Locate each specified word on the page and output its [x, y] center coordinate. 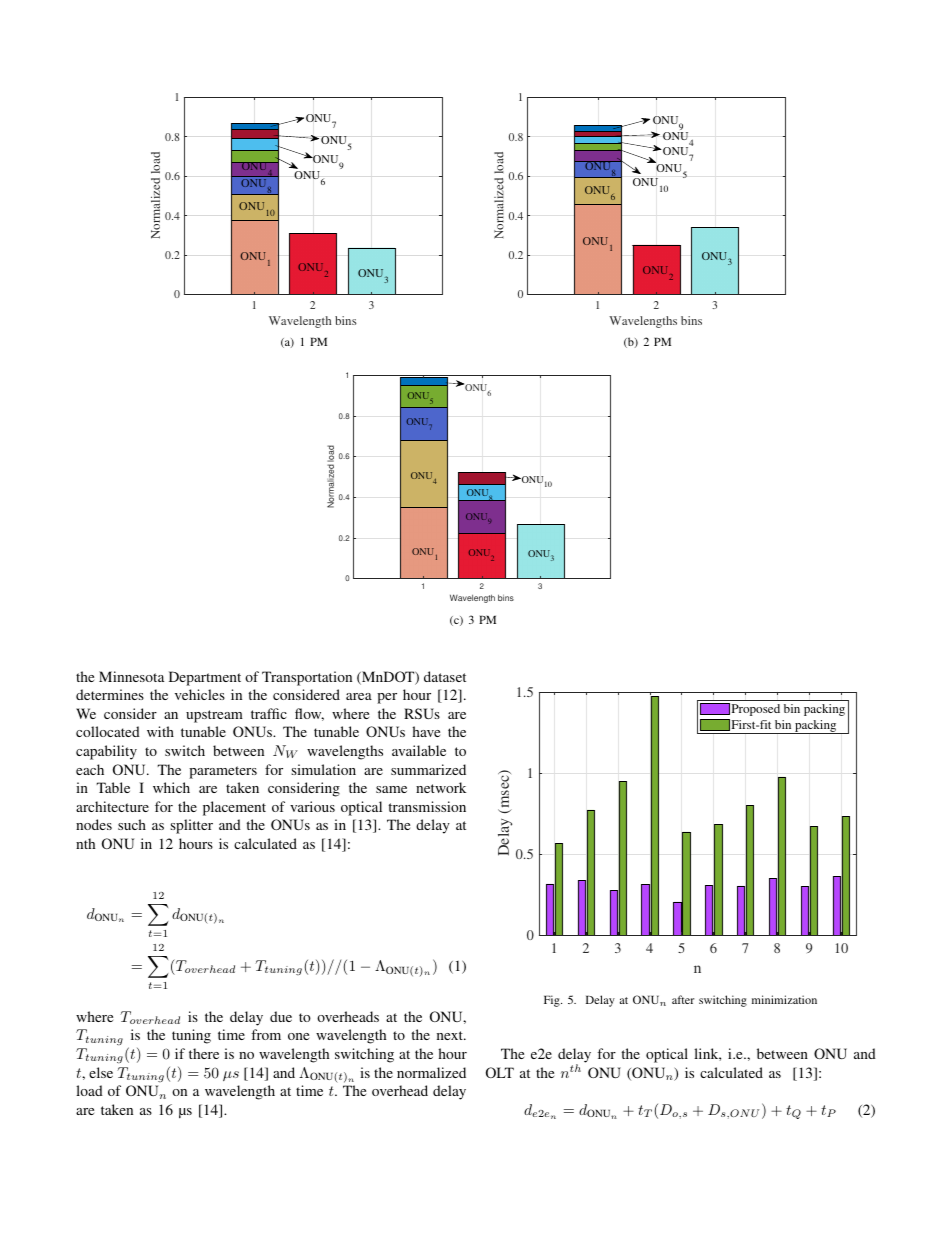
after [683, 999]
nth [85, 843]
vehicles [200, 694]
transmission [427, 806]
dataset [445, 676]
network [441, 787]
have [426, 731]
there [204, 1053]
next [451, 1035]
